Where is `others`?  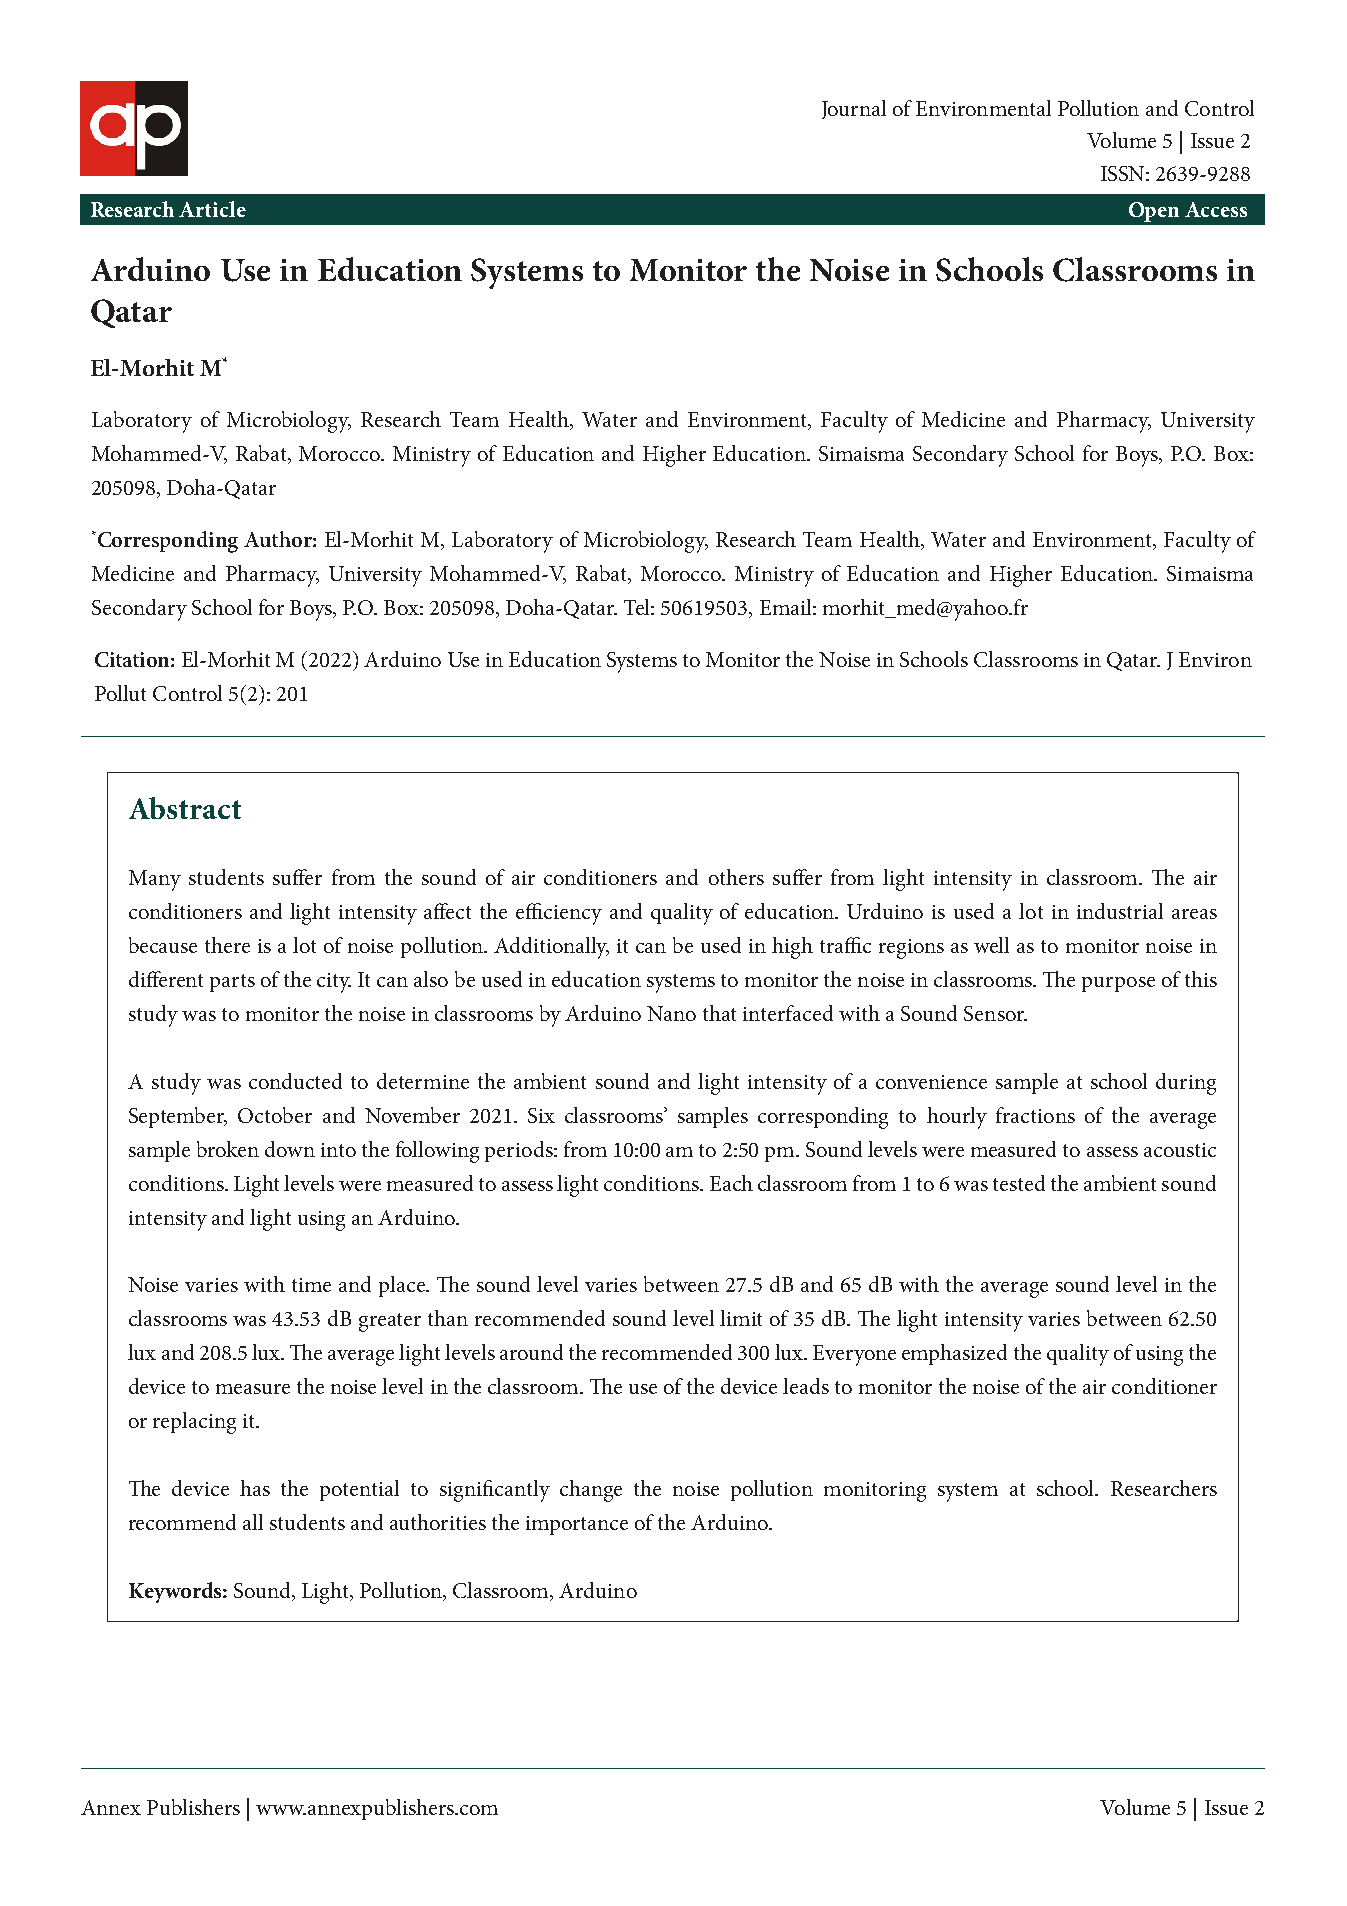
others is located at coordinates (736, 877).
